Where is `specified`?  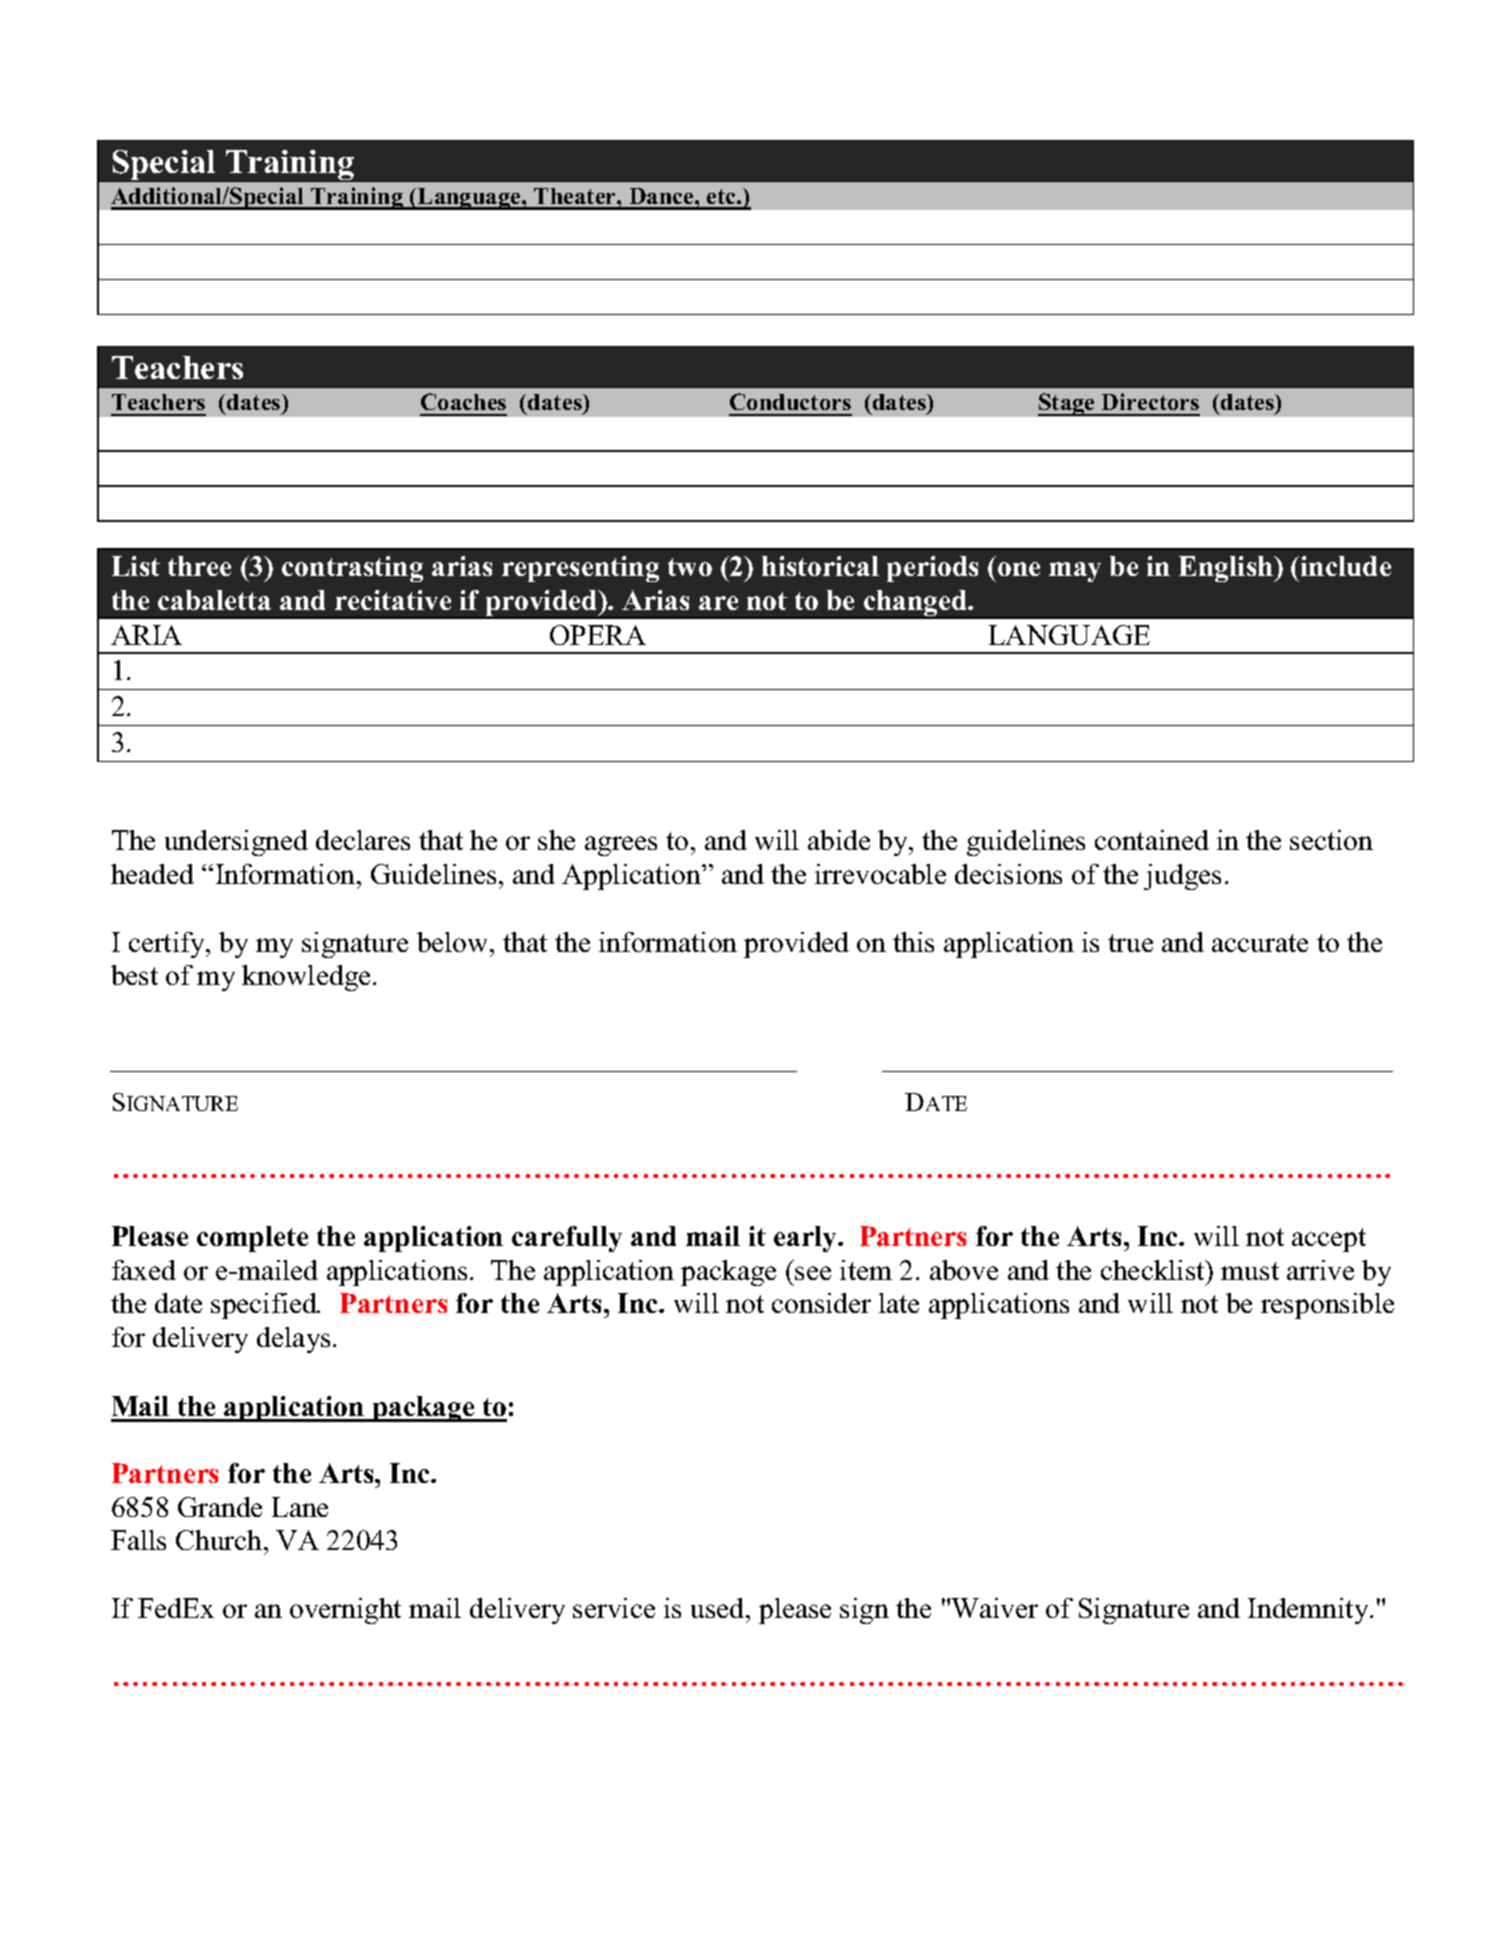
specified is located at coordinates (265, 1306).
